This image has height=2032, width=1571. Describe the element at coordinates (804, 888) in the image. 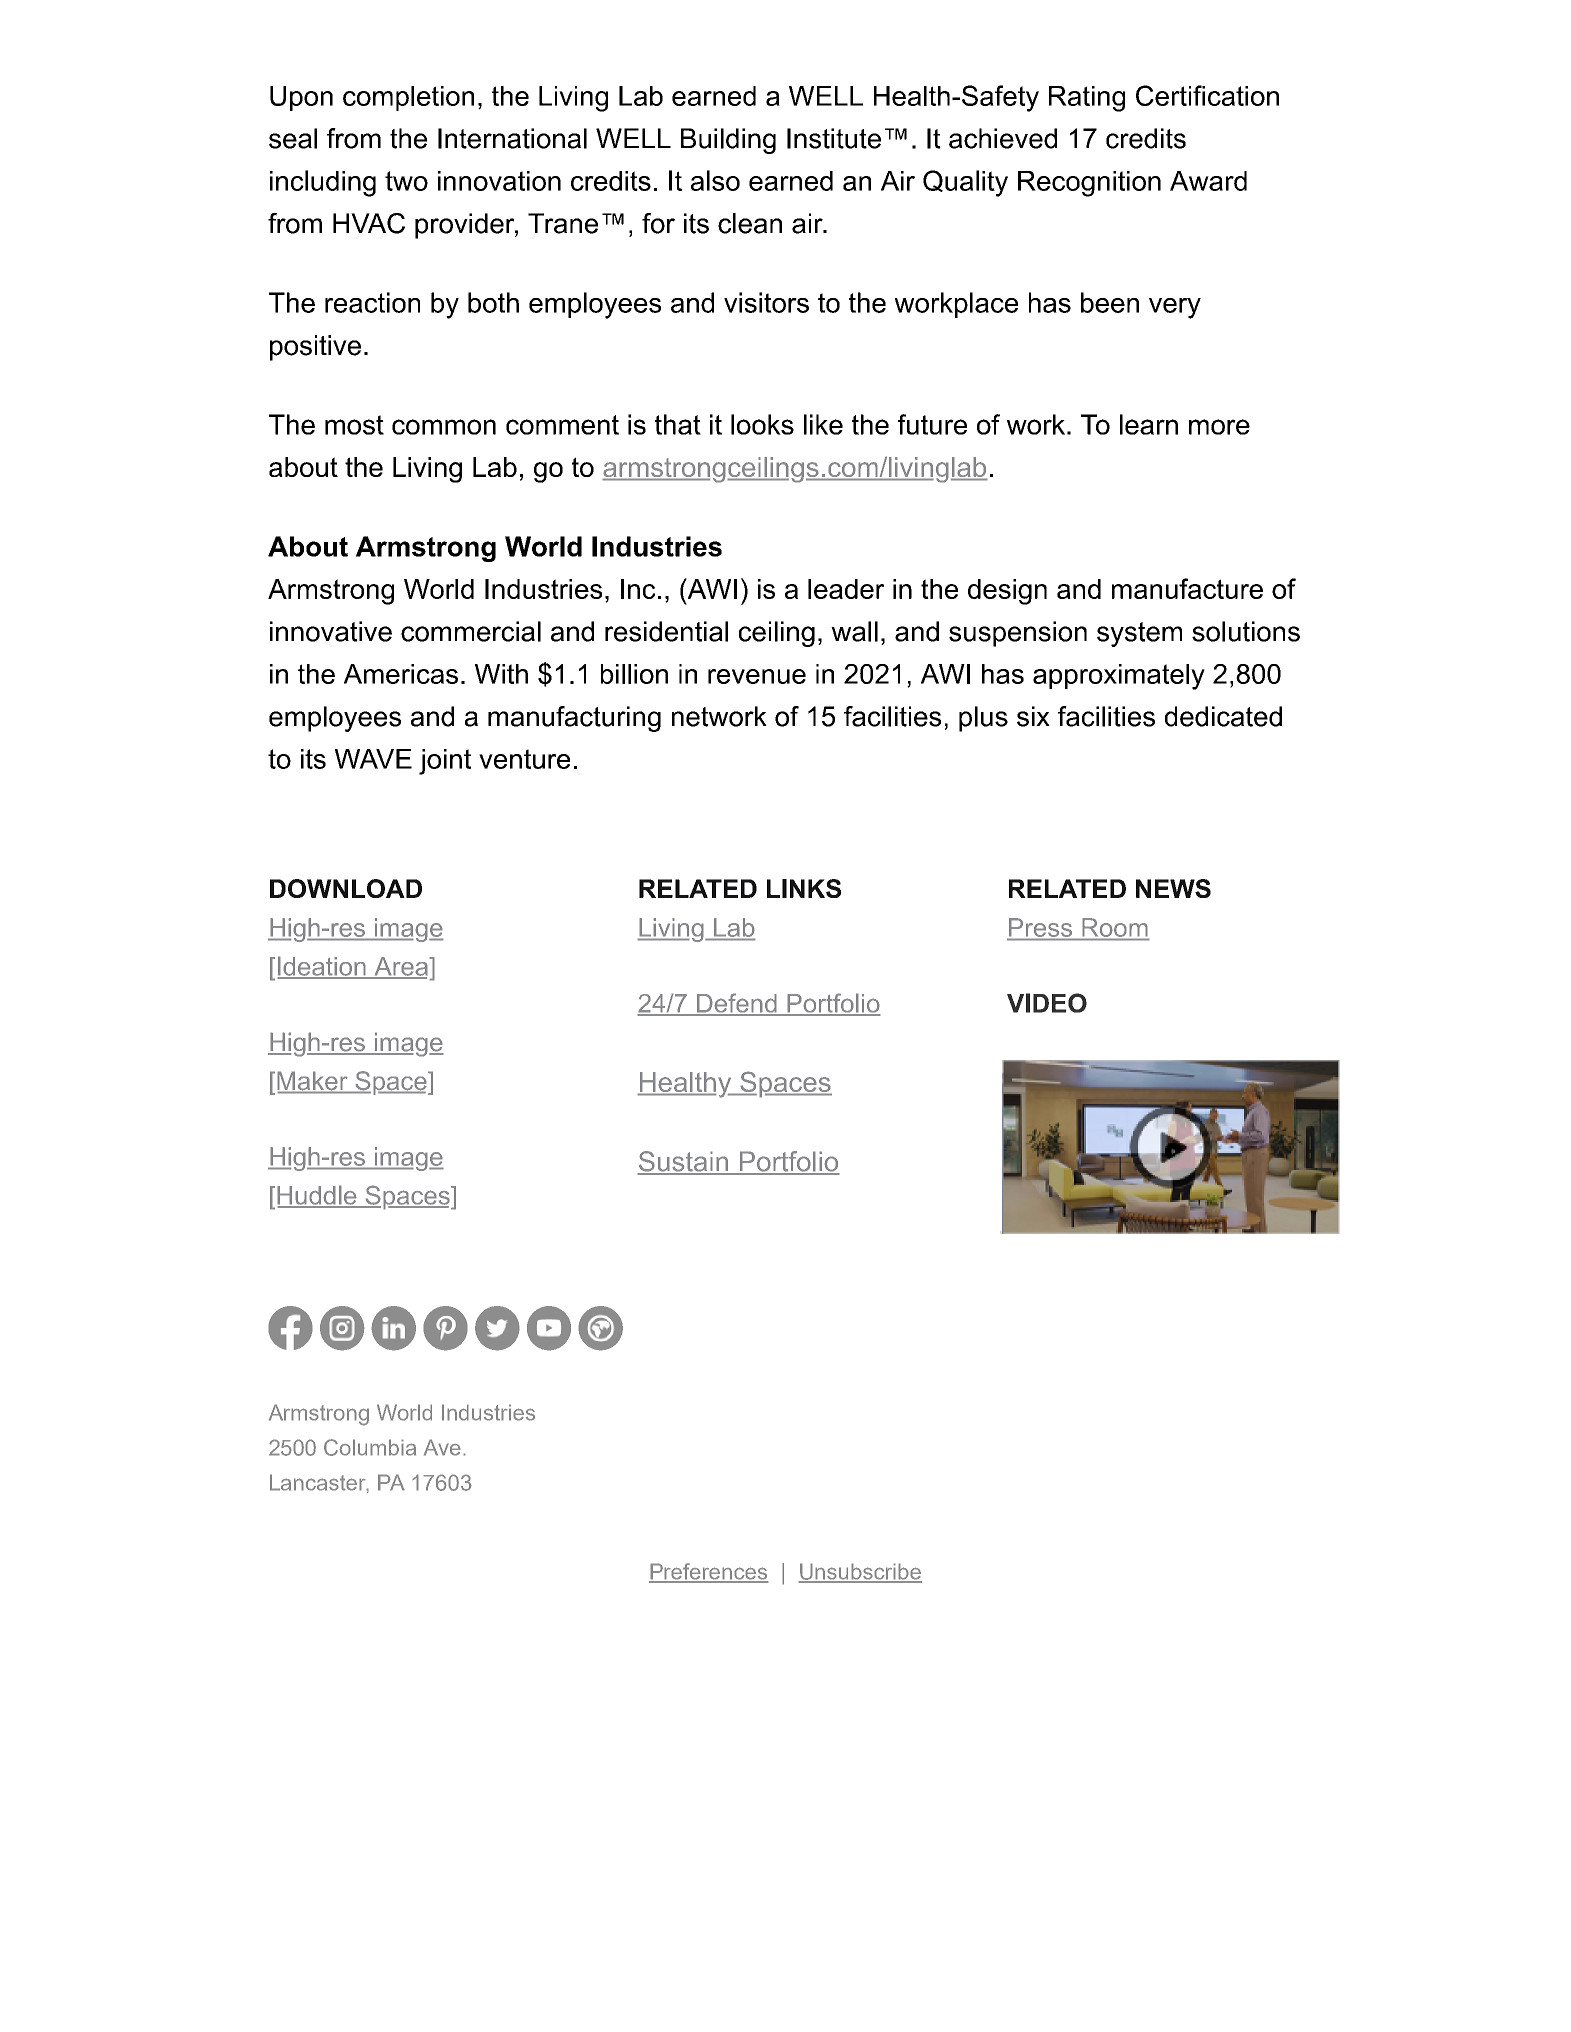

I see `LINKS` at that location.
